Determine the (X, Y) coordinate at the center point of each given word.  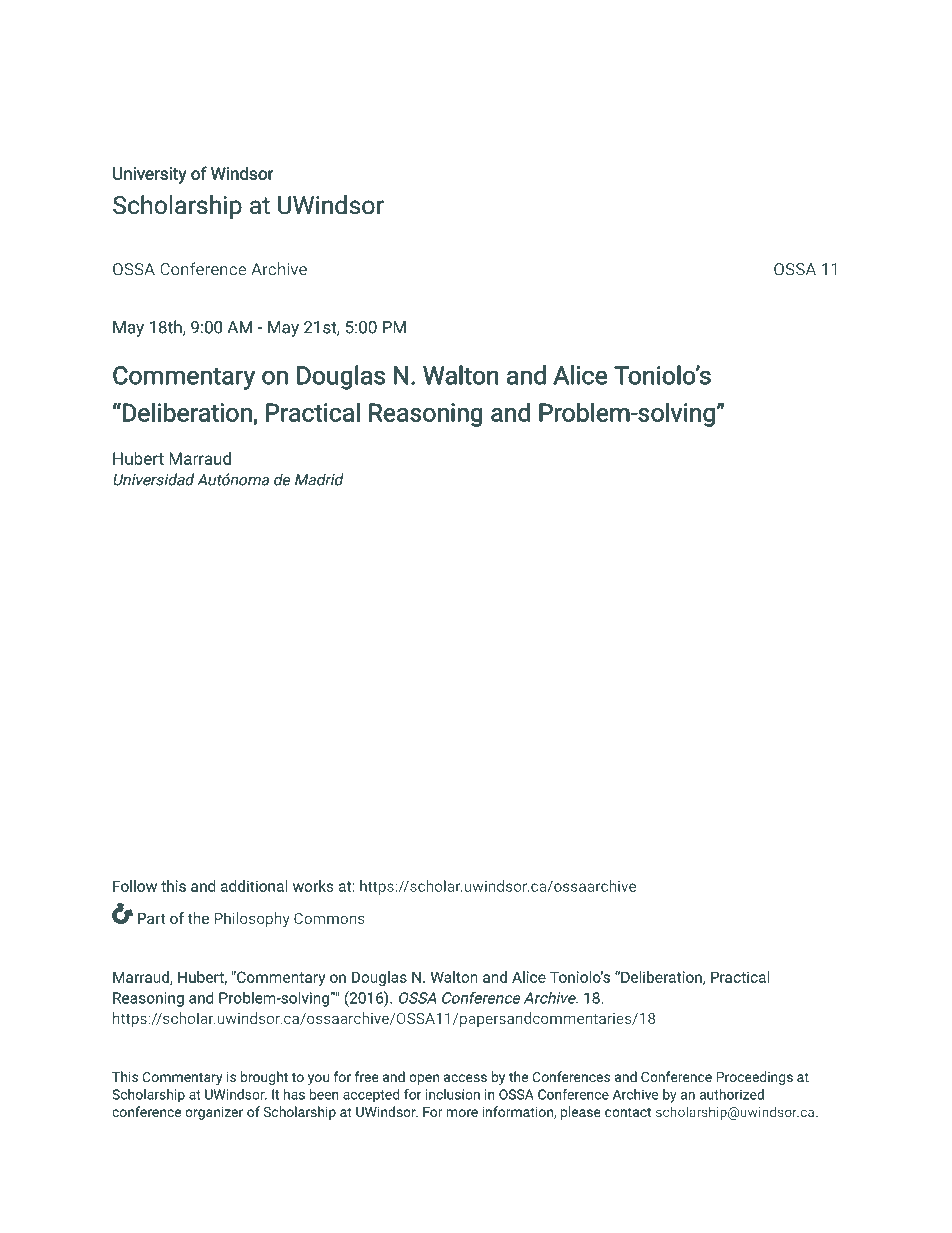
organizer (214, 1113)
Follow (135, 886)
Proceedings (755, 1078)
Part (152, 918)
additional (254, 886)
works (313, 886)
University (149, 175)
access (465, 1078)
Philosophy (252, 919)
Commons (329, 918)
